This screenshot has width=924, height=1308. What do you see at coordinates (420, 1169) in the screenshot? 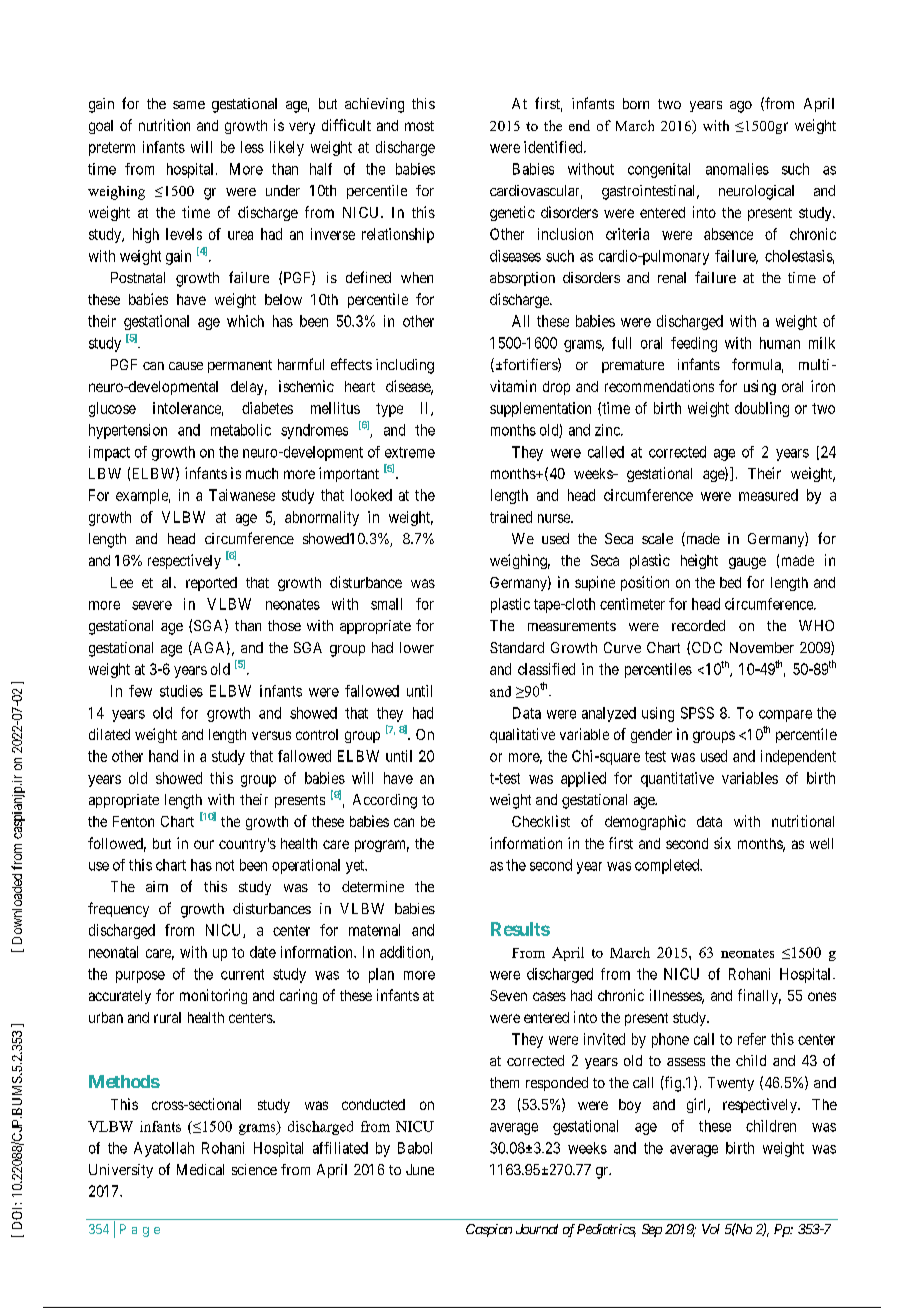
I see `June` at bounding box center [420, 1169].
